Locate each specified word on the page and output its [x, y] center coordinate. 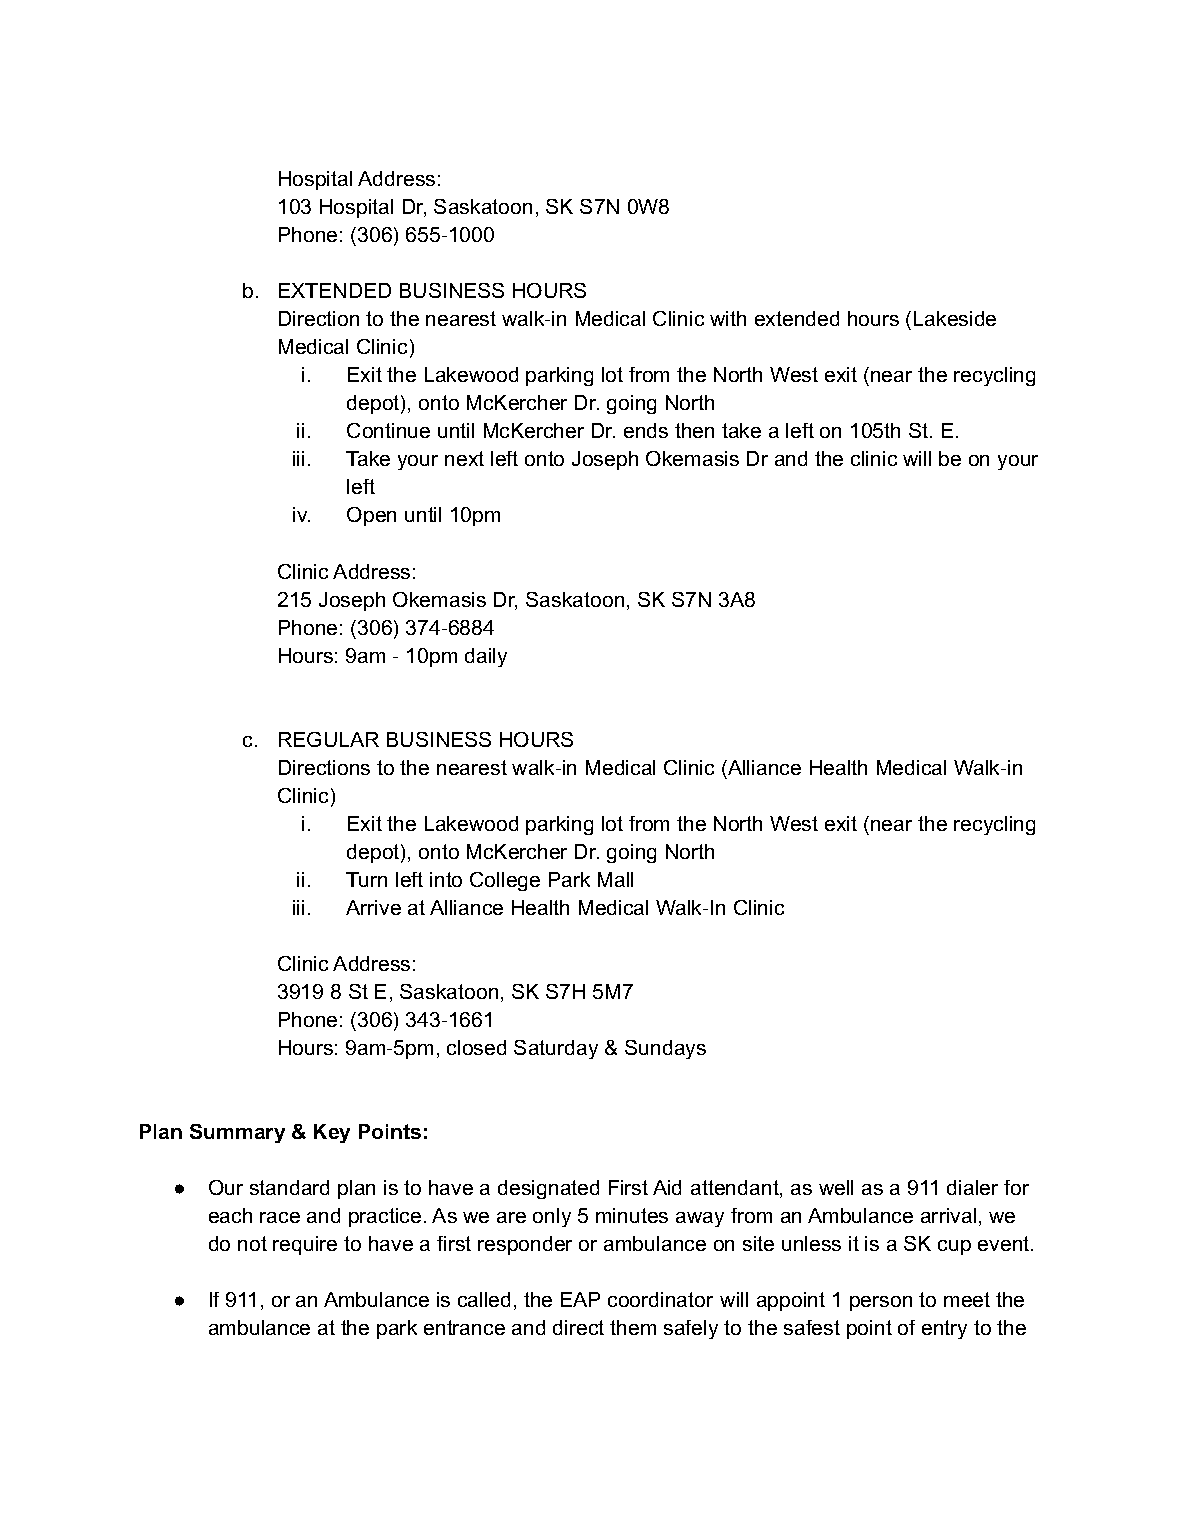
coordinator [660, 1299]
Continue [388, 430]
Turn [366, 879]
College [505, 881]
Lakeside [955, 318]
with [728, 318]
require [305, 1245]
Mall [615, 879]
